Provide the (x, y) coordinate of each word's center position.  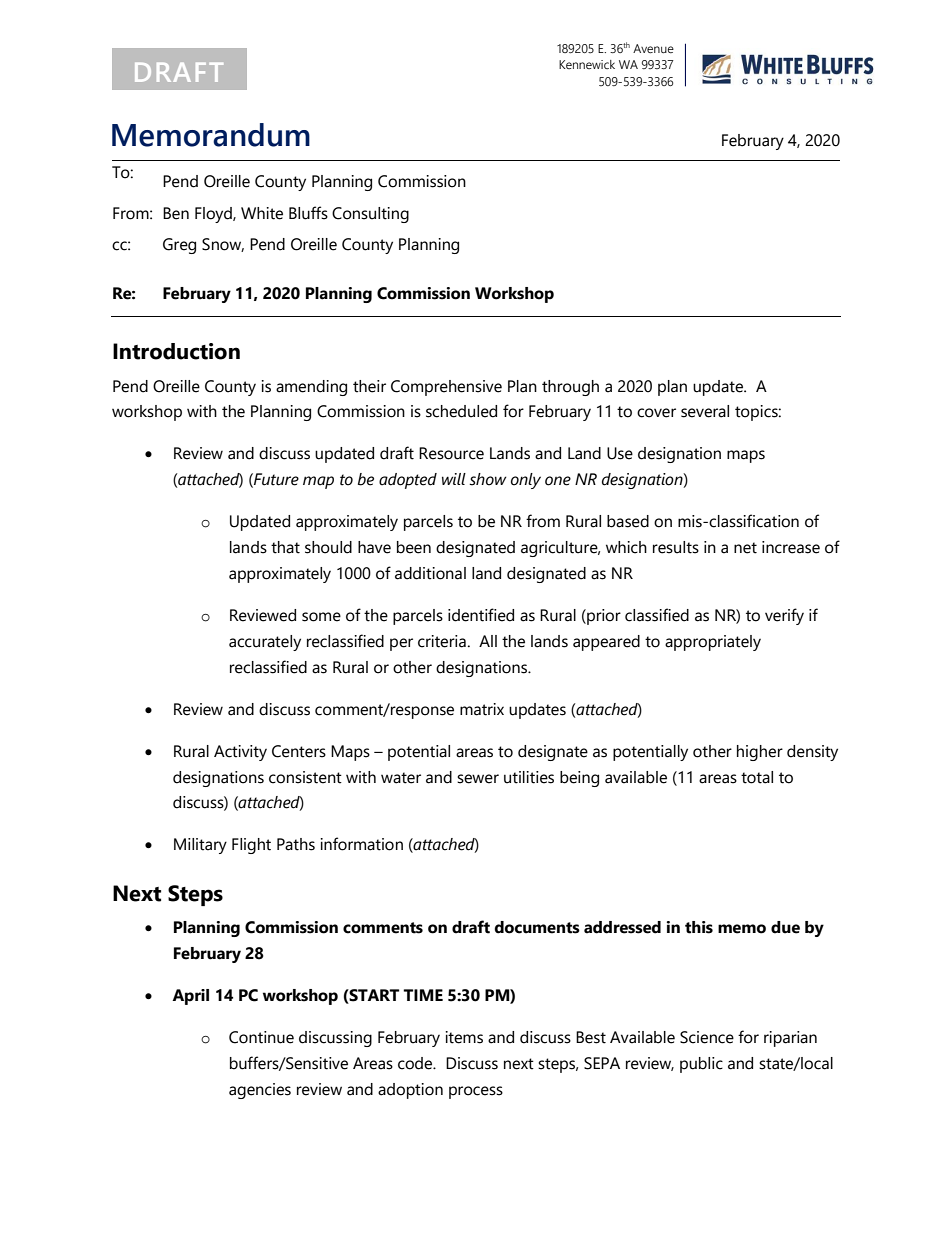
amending (311, 388)
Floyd (214, 215)
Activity (240, 753)
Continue (261, 1037)
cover (656, 413)
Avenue (653, 49)
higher (760, 753)
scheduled (461, 411)
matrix (482, 709)
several (705, 411)
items (464, 1037)
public (701, 1065)
